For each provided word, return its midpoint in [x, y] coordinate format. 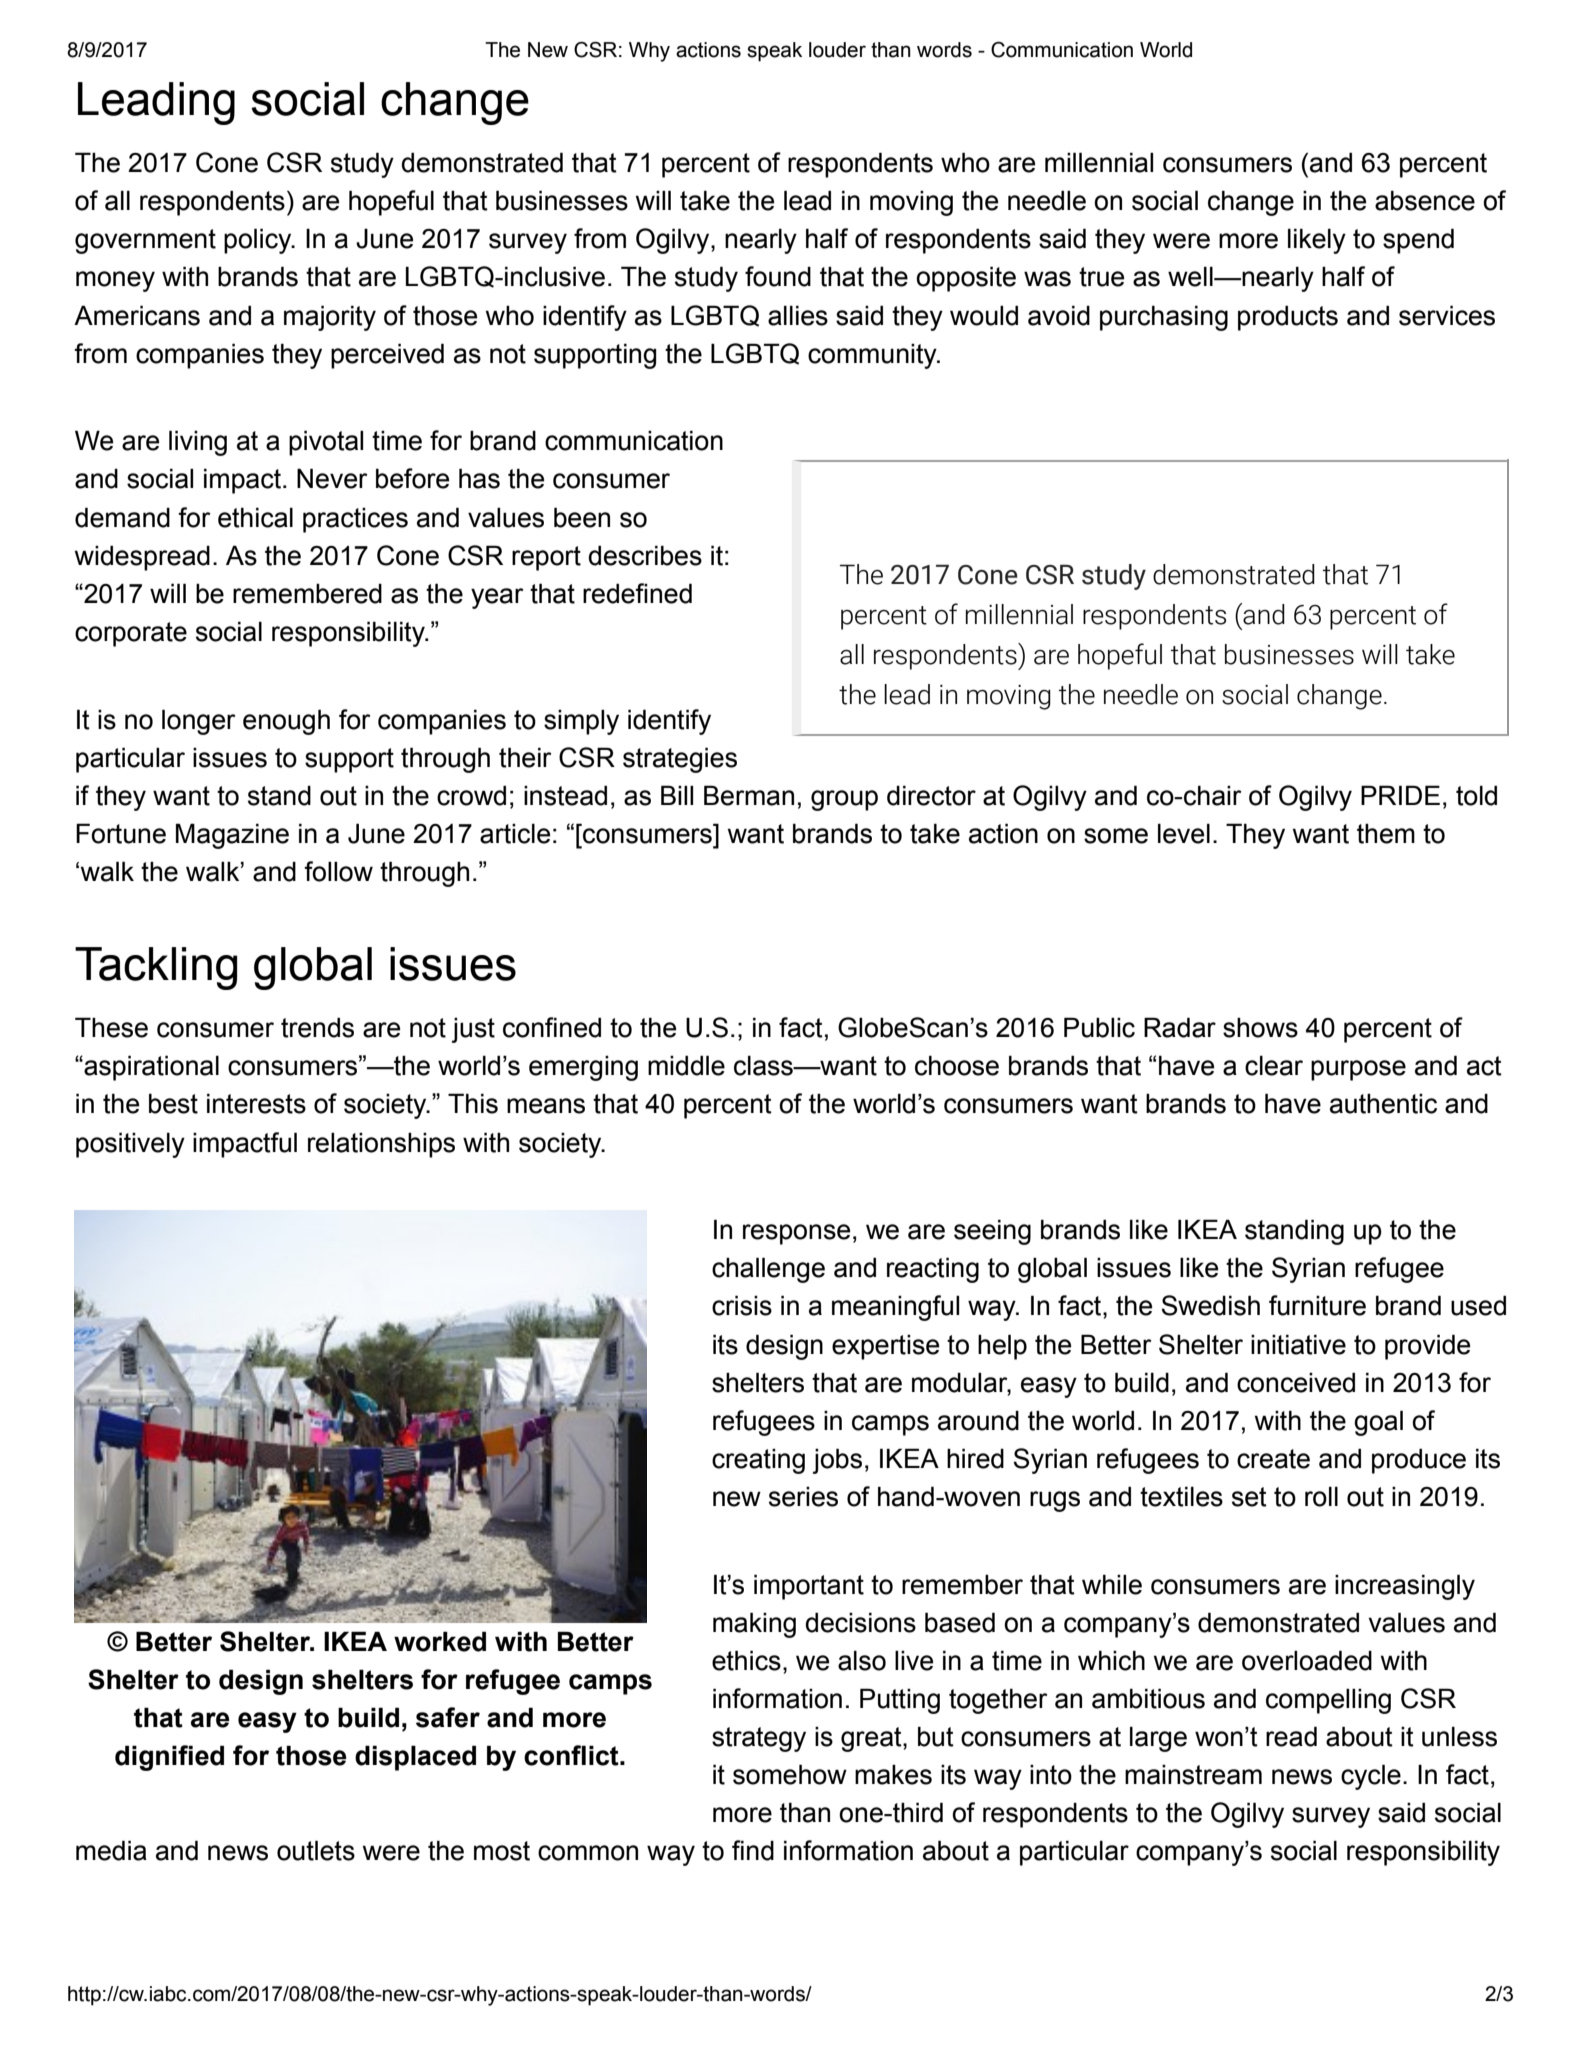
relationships [381, 1145]
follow [338, 871]
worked [440, 1641]
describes [645, 555]
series [803, 1497]
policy [259, 241]
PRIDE [1400, 795]
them [1386, 834]
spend [1418, 241]
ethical [255, 517]
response [796, 1234]
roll [1321, 1496]
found [778, 276]
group [844, 800]
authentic [1383, 1104]
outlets [316, 1850]
